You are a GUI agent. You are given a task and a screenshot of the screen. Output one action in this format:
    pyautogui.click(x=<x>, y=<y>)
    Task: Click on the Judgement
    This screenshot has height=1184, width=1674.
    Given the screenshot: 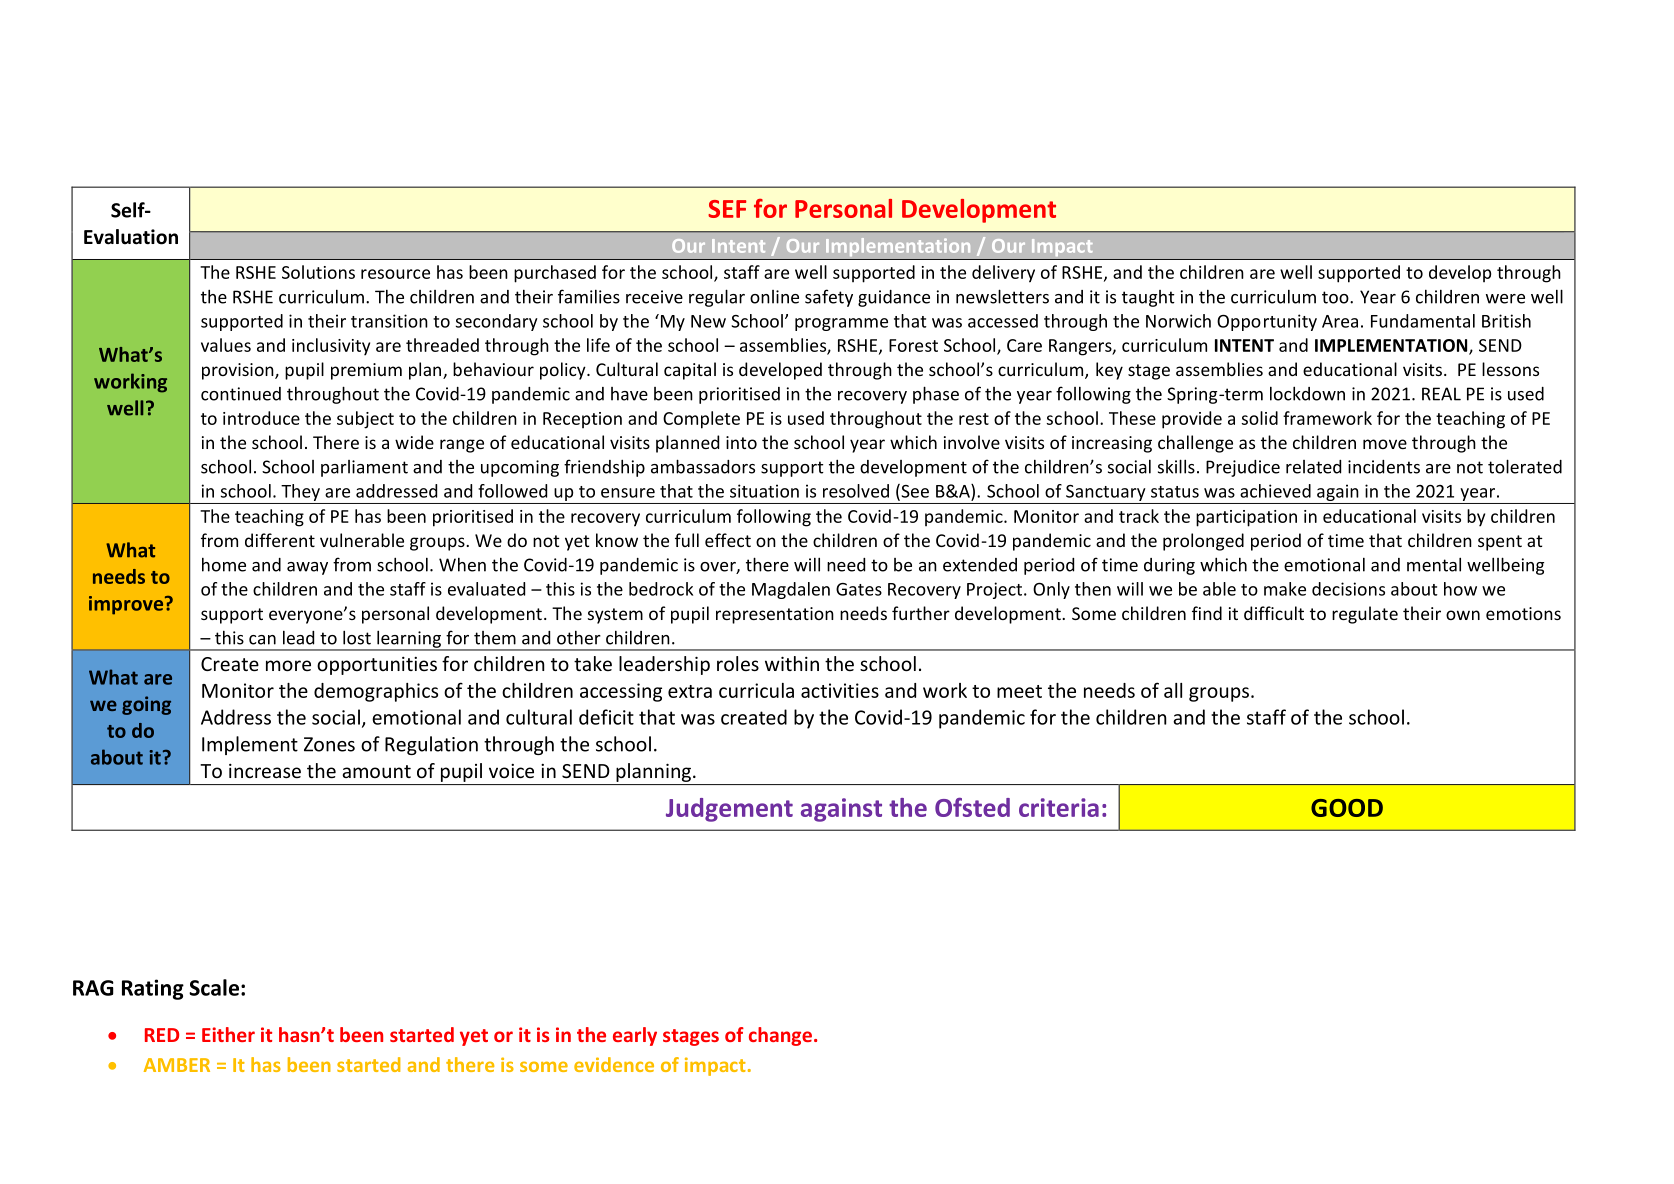 What is the action you would take?
    pyautogui.click(x=729, y=810)
